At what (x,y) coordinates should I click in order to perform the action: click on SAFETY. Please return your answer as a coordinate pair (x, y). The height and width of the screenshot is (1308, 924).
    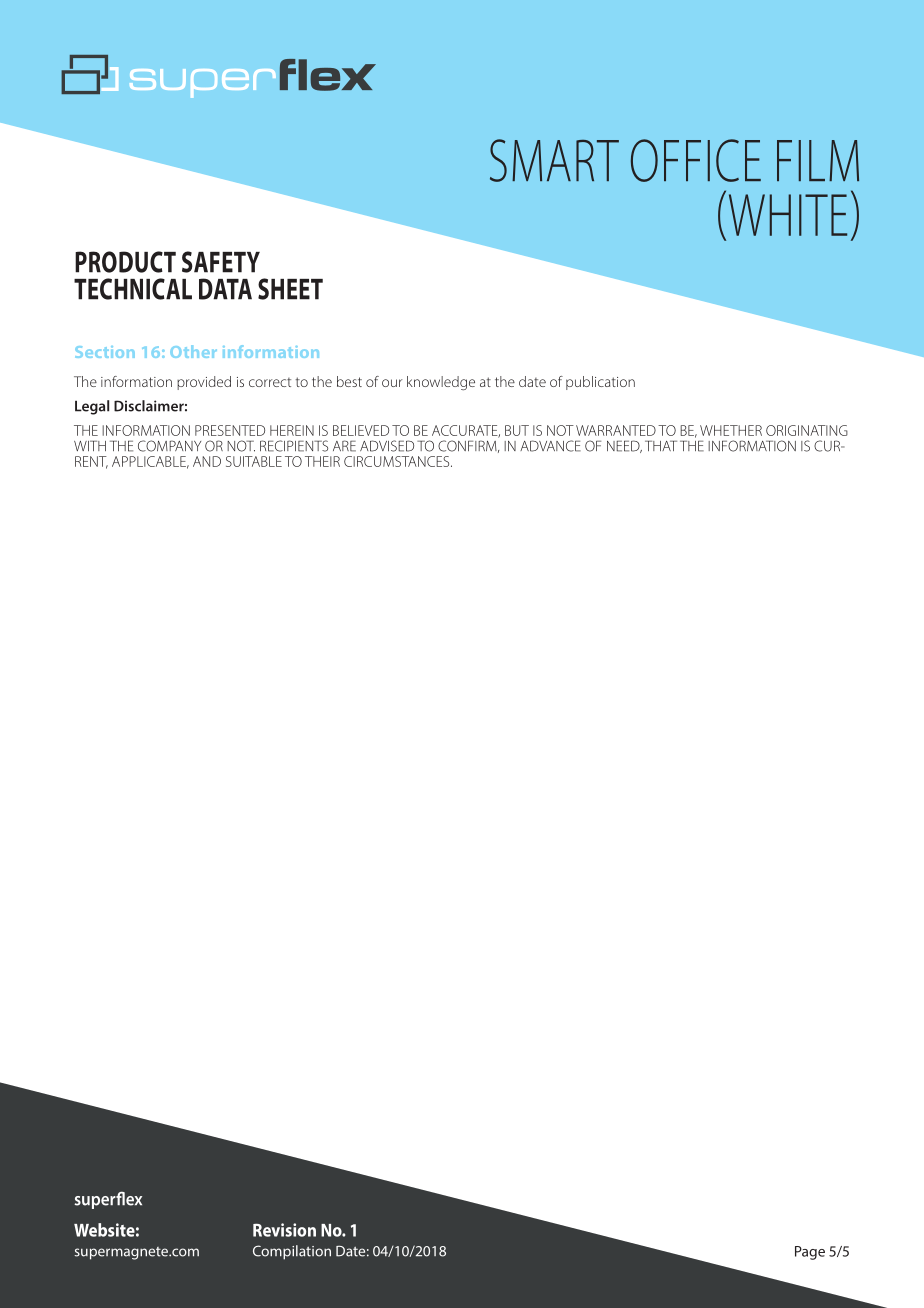
    Looking at the image, I should click on (221, 262).
